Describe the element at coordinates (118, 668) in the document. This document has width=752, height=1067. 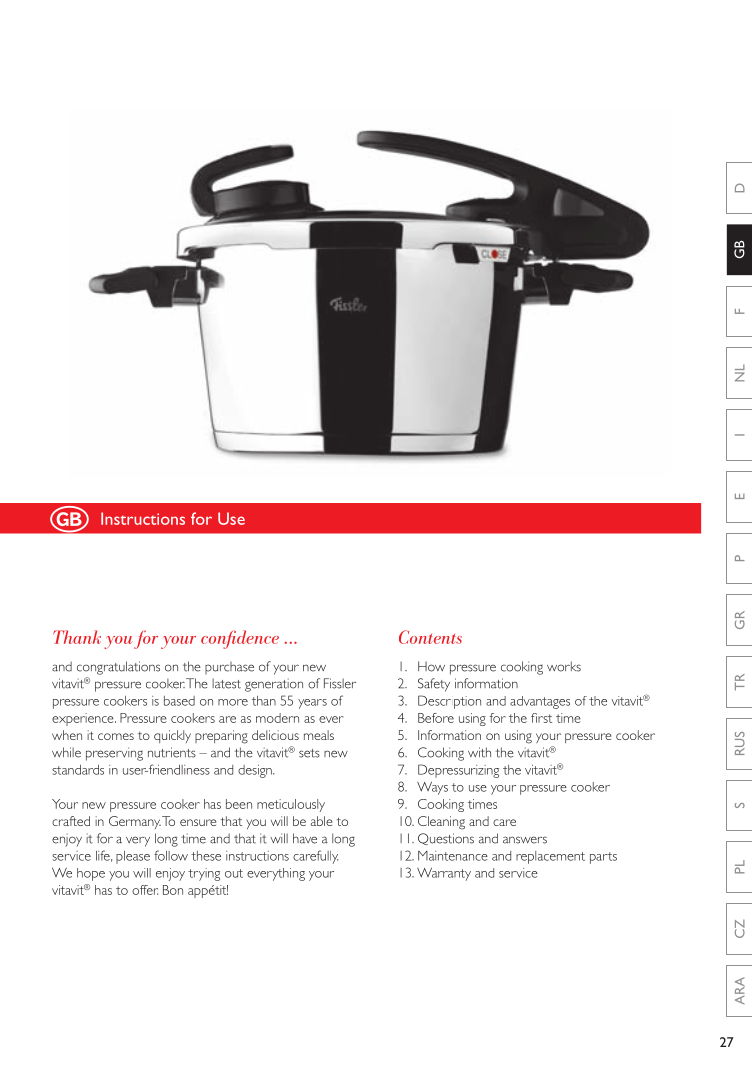
I see `congratulations` at that location.
